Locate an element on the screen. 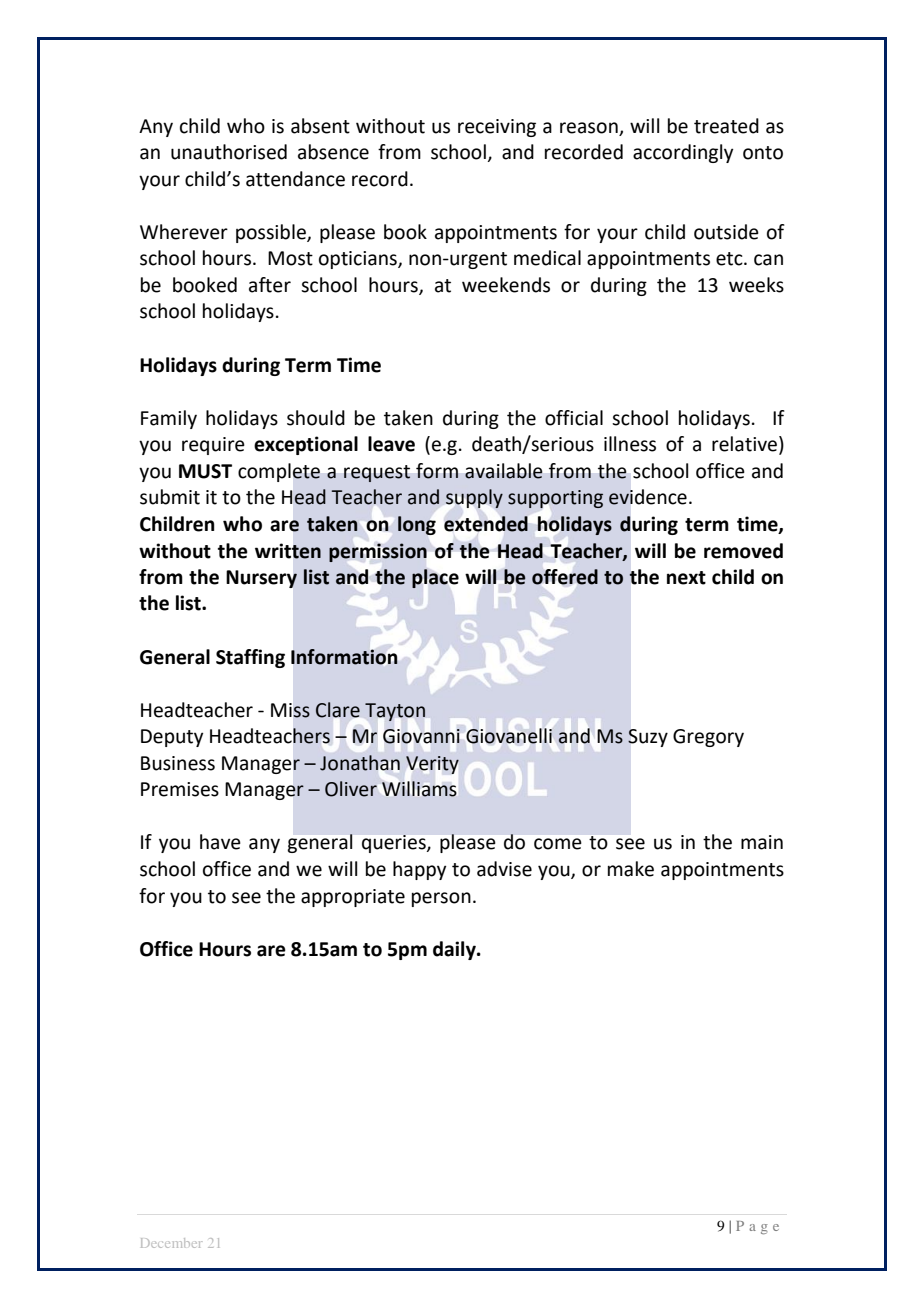 The image size is (924, 1308). unauthorised is located at coordinates (229, 152).
